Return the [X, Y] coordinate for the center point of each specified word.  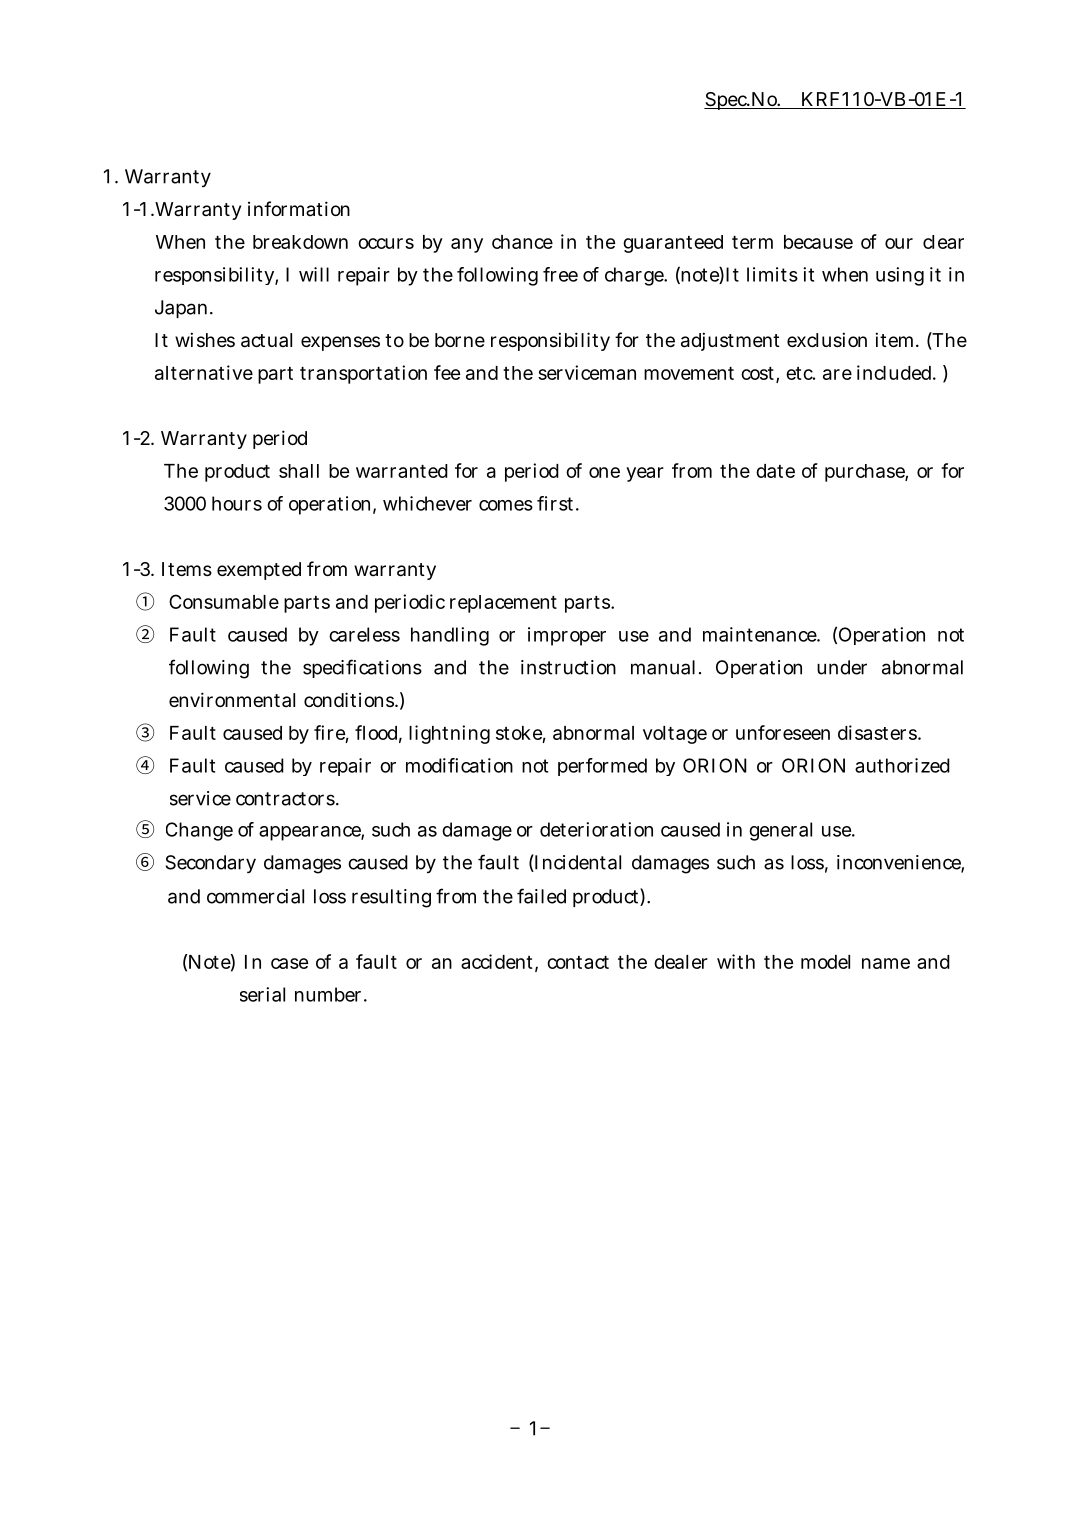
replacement [503, 604]
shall [299, 471]
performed [602, 767]
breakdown [300, 242]
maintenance [761, 634]
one [604, 472]
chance [522, 242]
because [818, 242]
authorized [902, 765]
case [289, 963]
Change [199, 831]
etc [800, 373]
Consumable [224, 601]
